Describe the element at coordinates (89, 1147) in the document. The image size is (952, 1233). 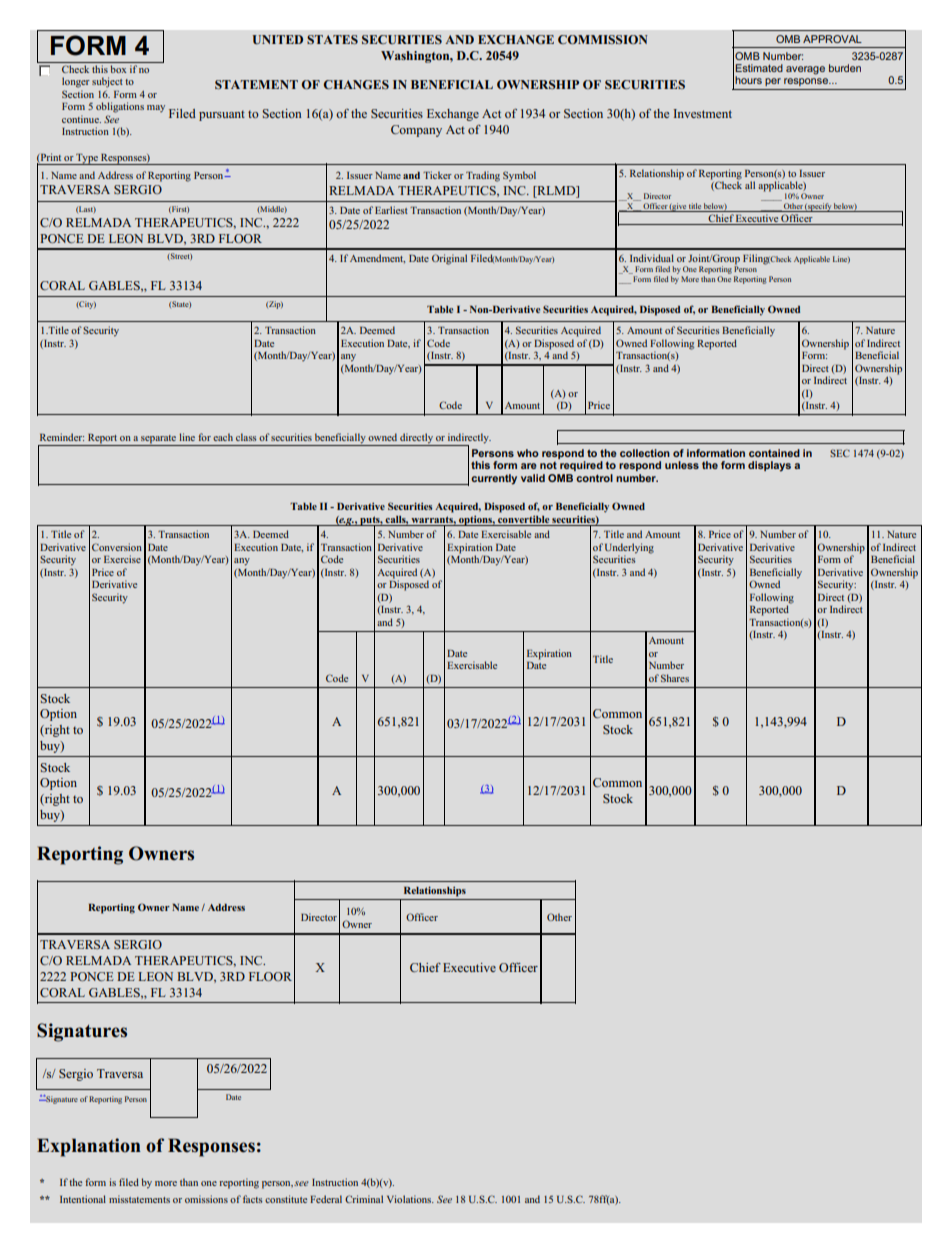
I see `Explanation` at that location.
